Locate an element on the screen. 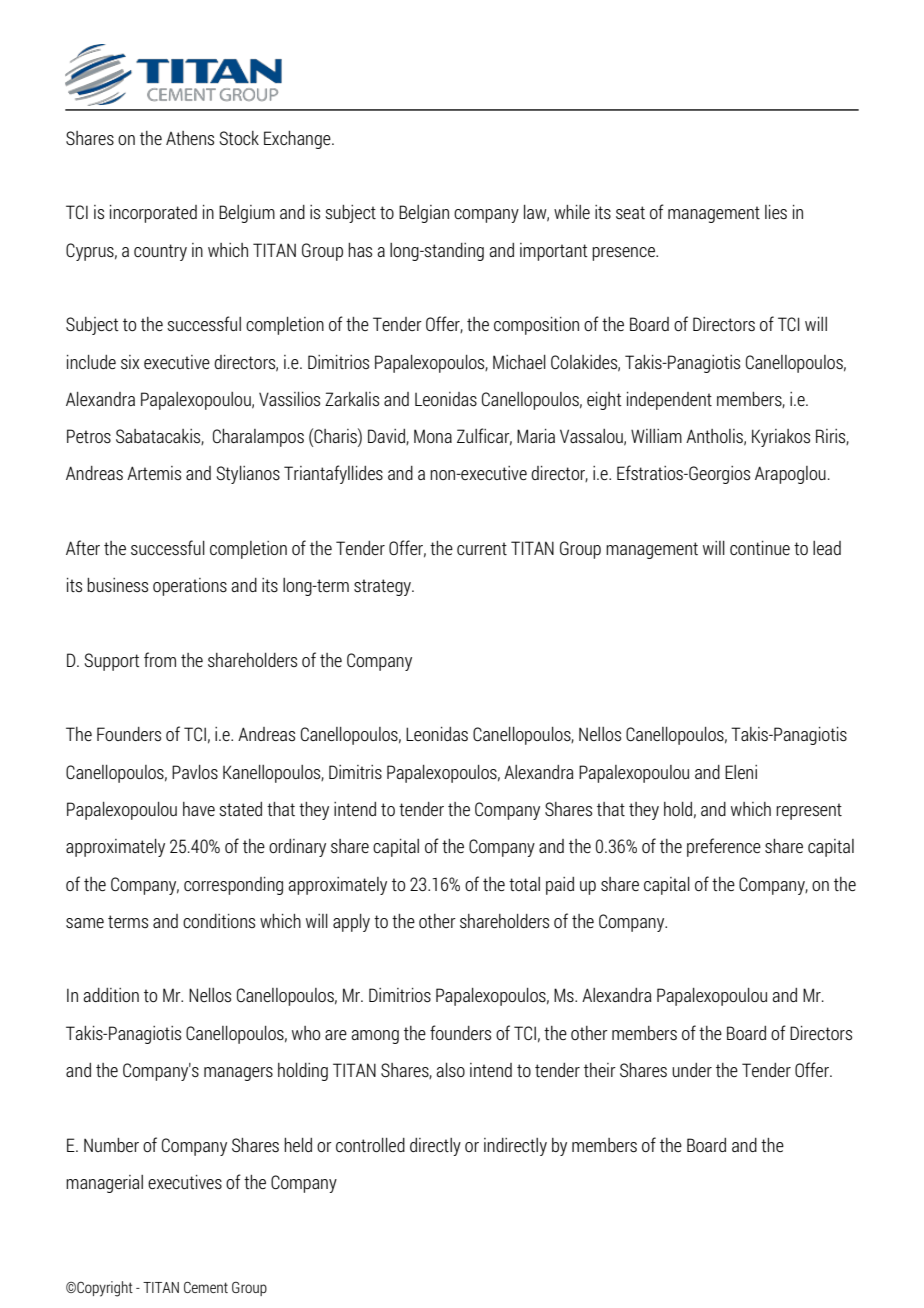  Belgian is located at coordinates (424, 214).
